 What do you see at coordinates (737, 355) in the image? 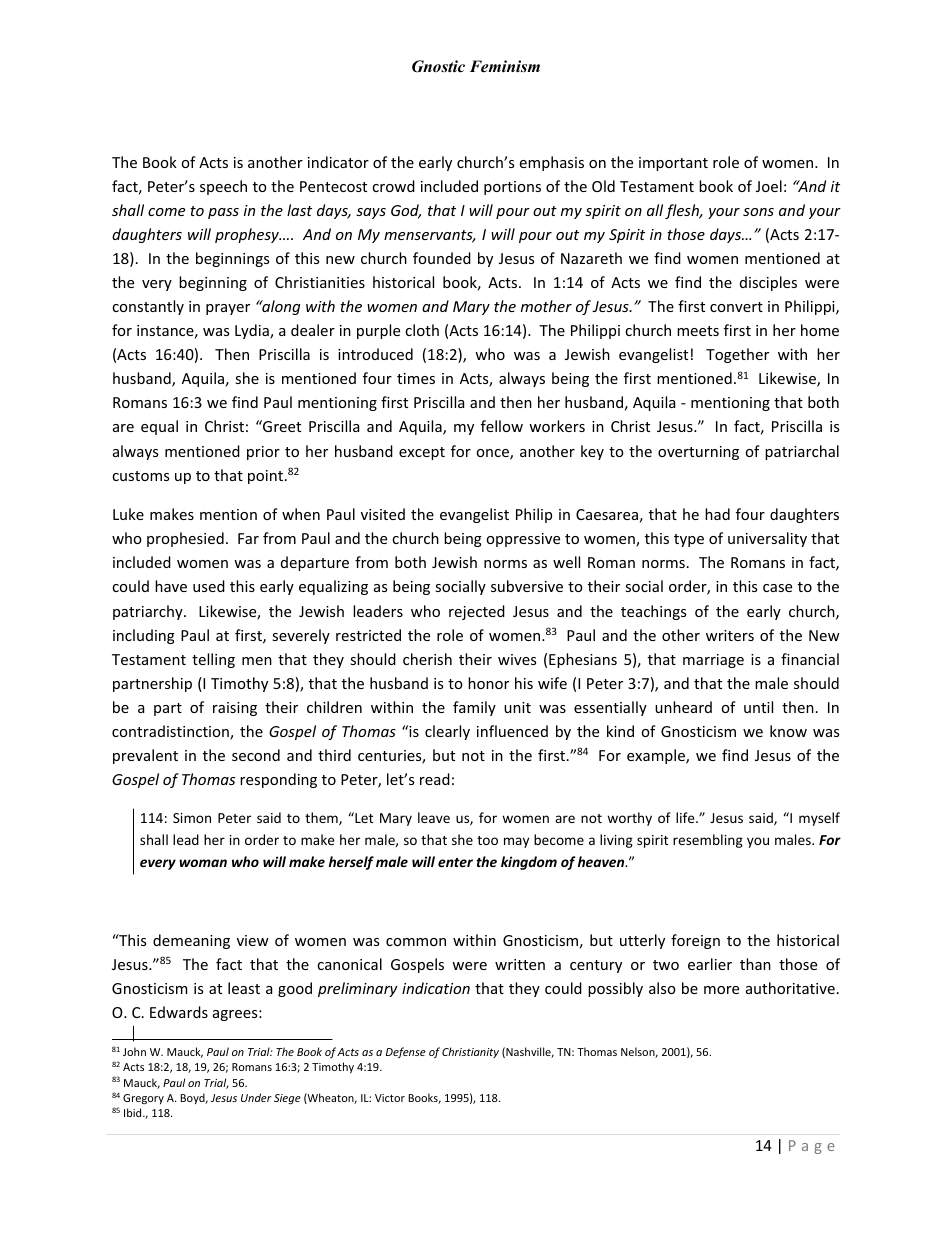
I see `Together` at bounding box center [737, 355].
